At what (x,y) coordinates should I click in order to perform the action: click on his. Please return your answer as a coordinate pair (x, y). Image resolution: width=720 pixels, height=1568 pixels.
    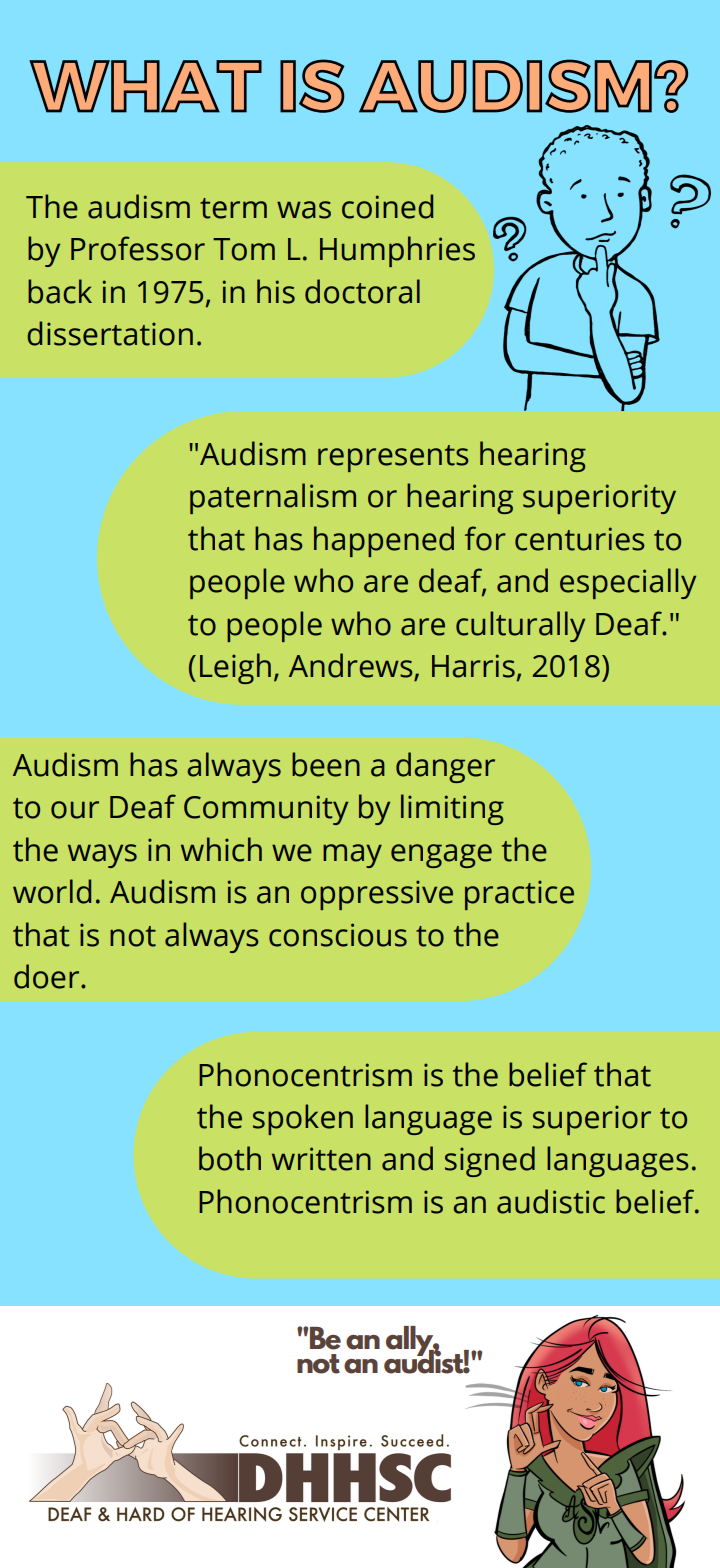
    Looking at the image, I should click on (276, 291).
